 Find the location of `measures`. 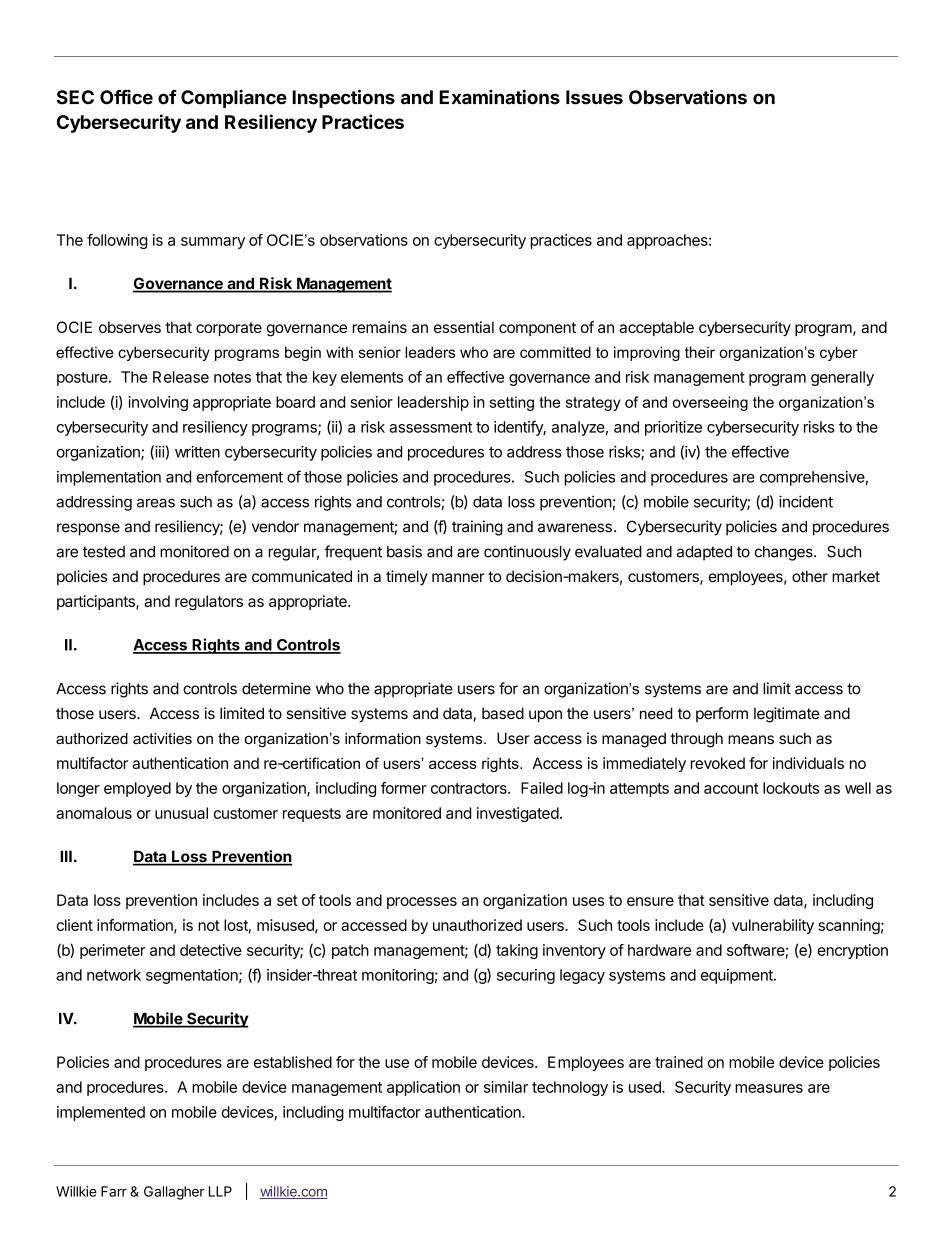

measures is located at coordinates (769, 1088).
